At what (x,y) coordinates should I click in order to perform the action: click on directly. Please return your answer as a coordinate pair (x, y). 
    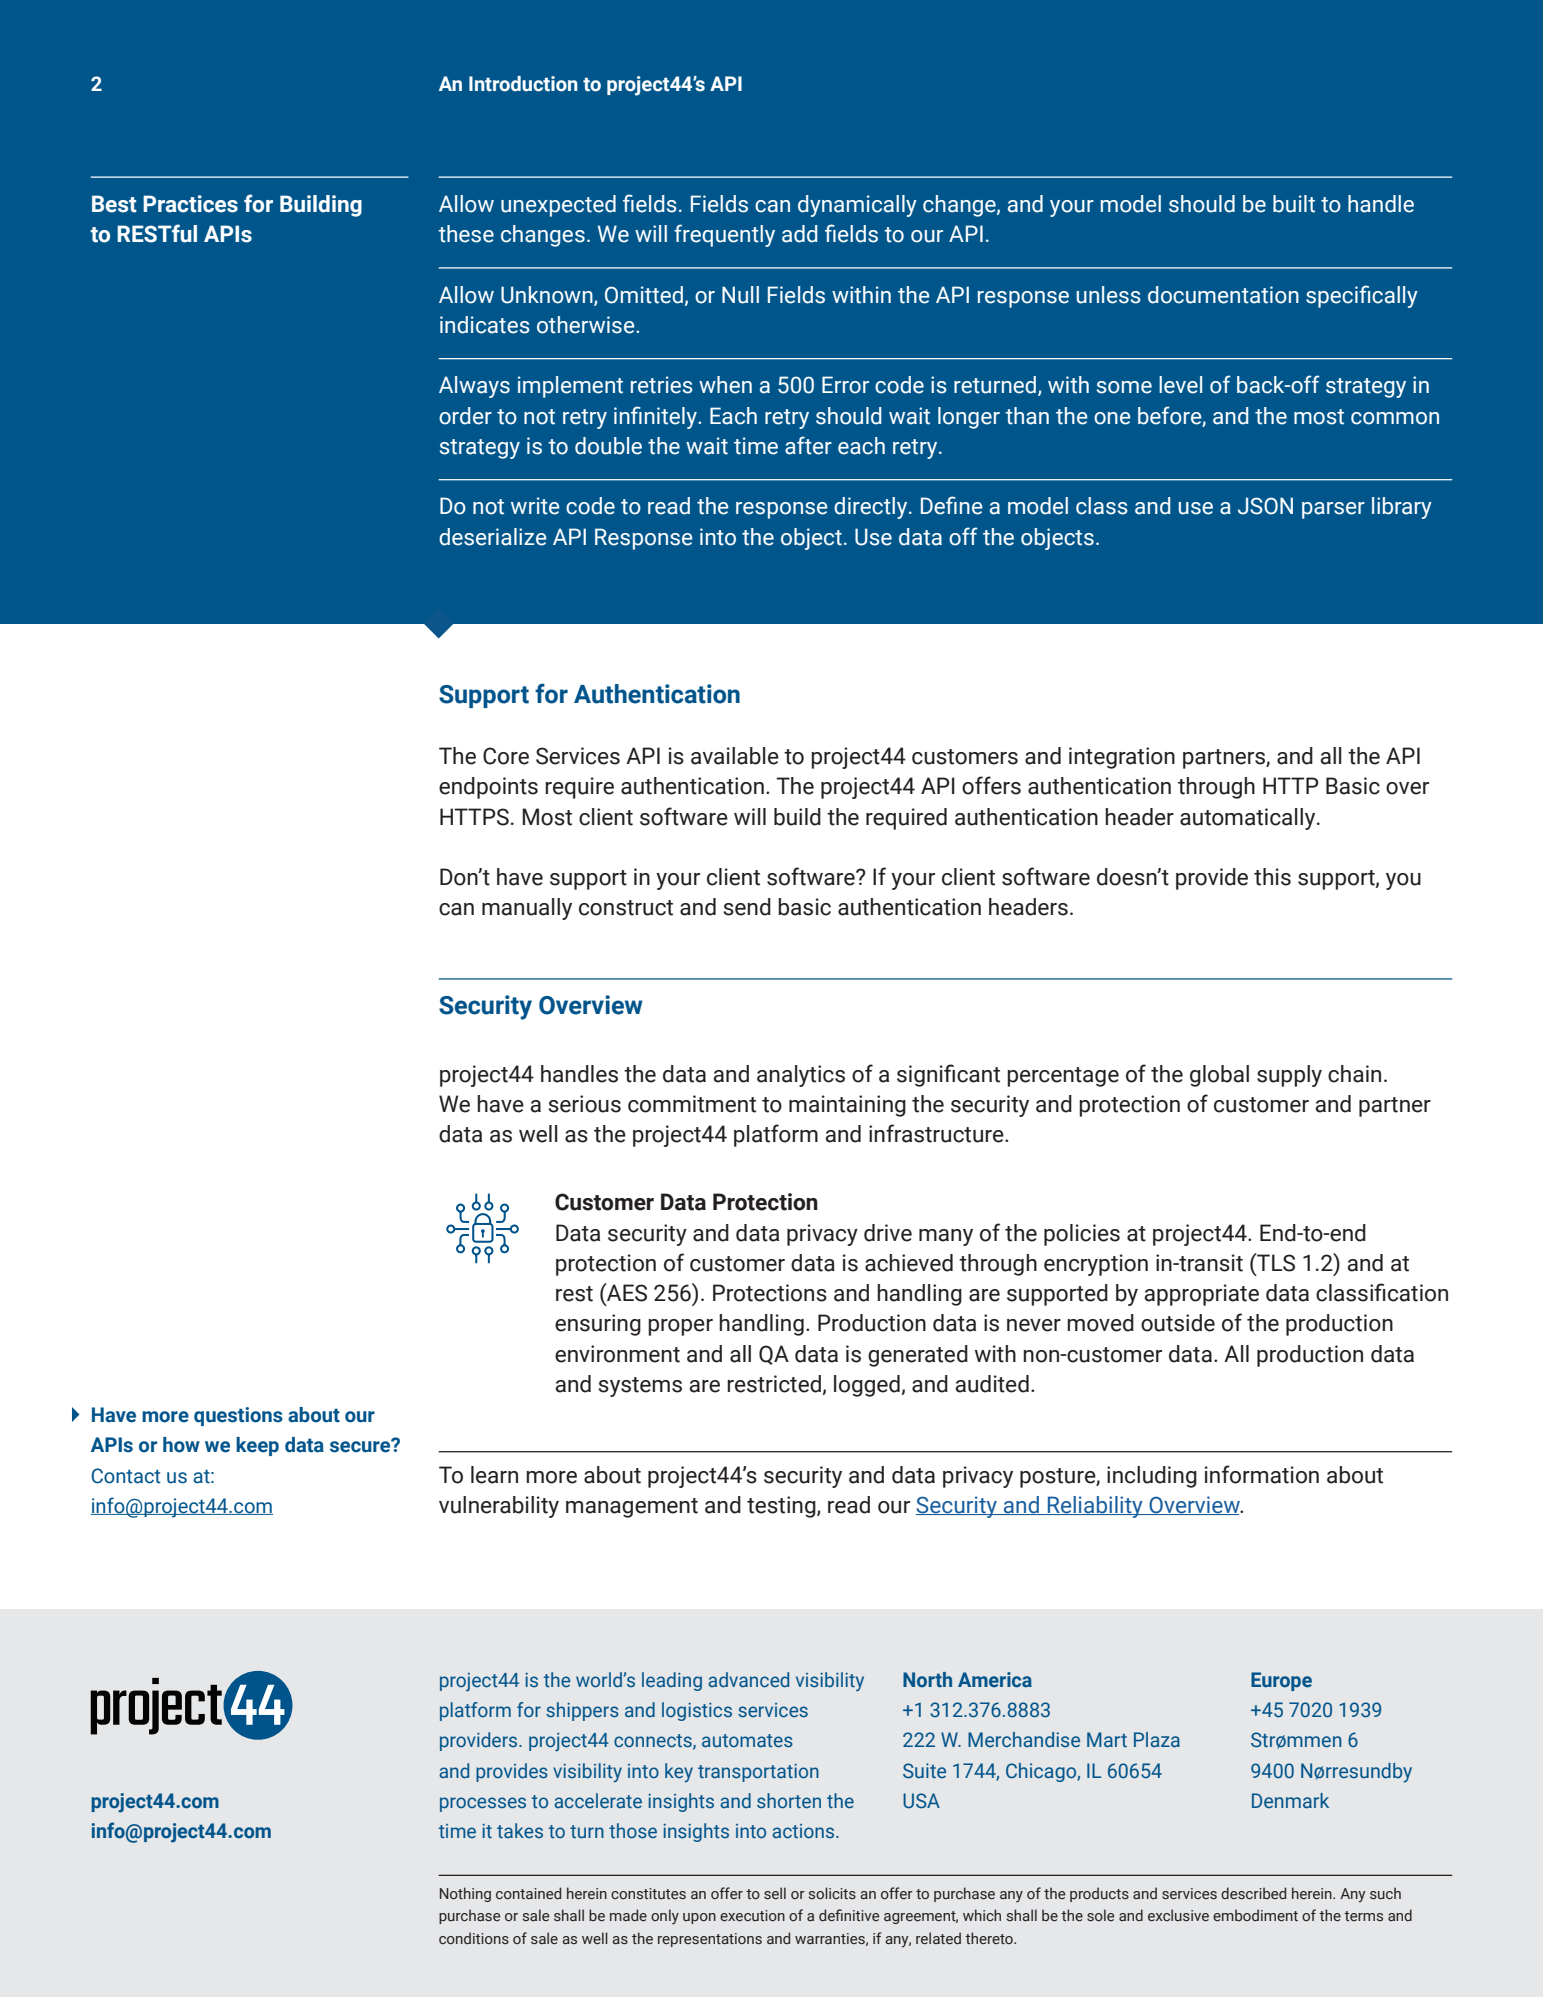
    Looking at the image, I should click on (872, 508).
